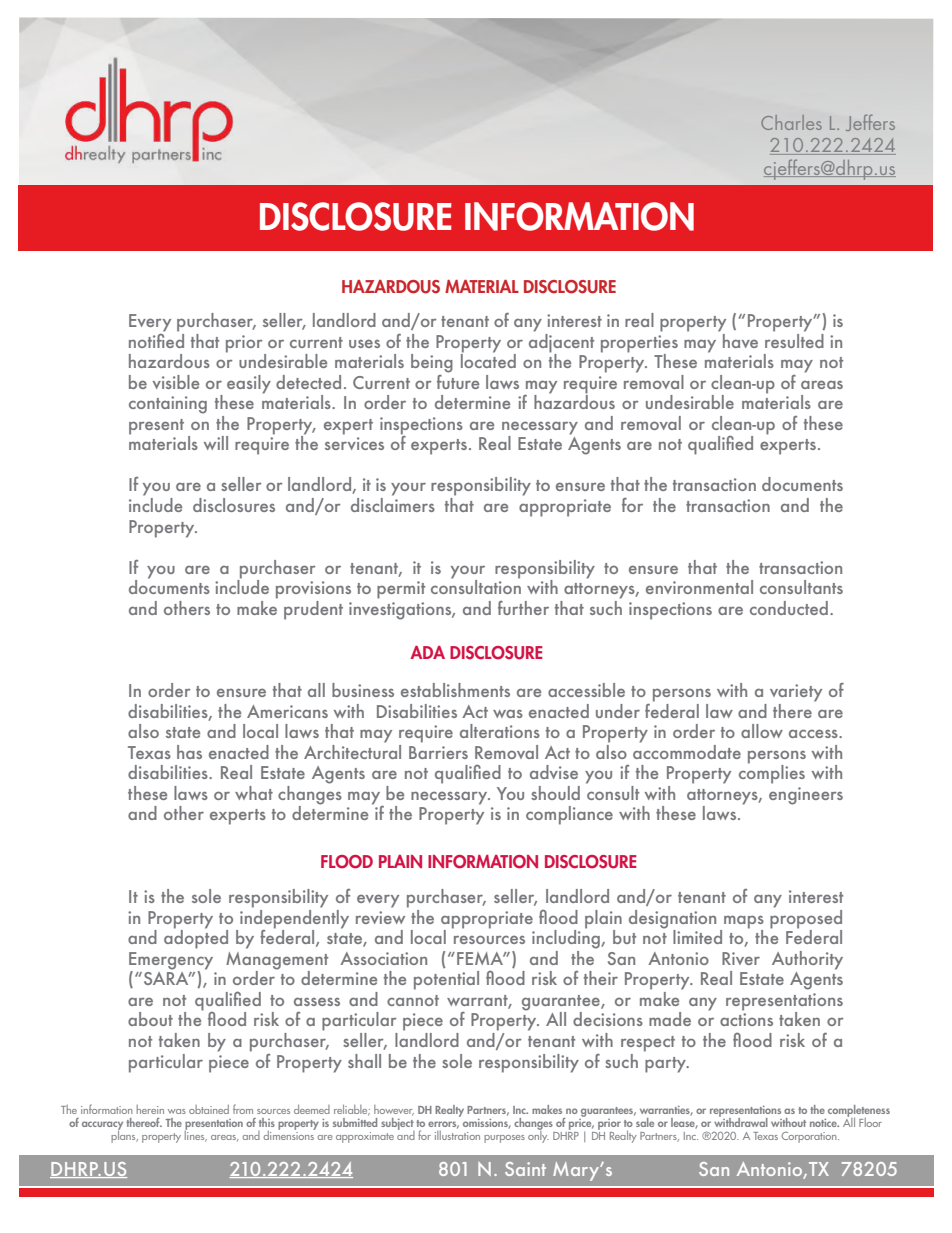 This image has height=1233, width=952. What do you see at coordinates (216, 443) in the image?
I see `will` at bounding box center [216, 443].
